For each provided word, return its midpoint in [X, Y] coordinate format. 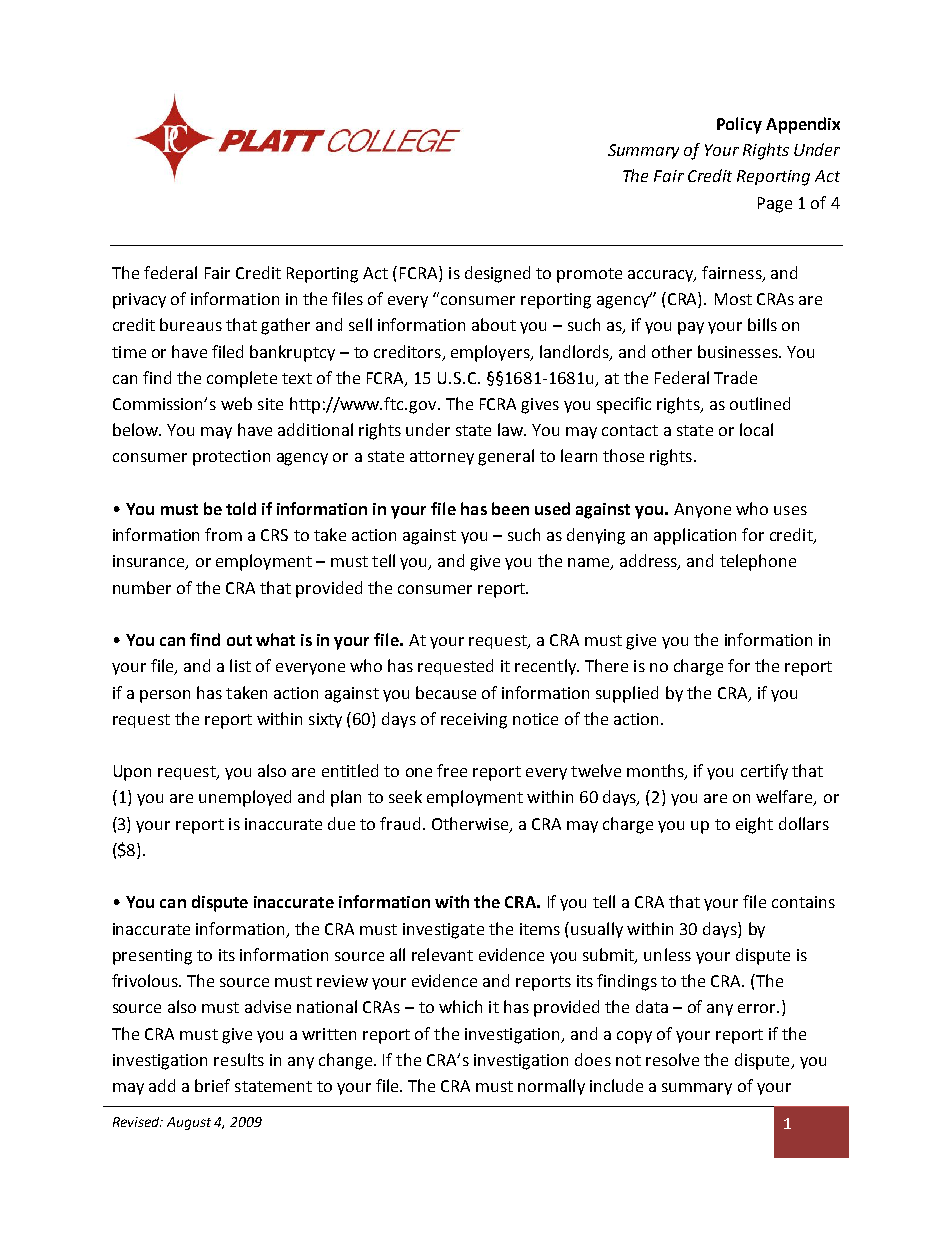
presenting [152, 957]
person [165, 696]
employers [491, 353]
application [695, 536]
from [223, 534]
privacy [139, 301]
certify [764, 772]
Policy [739, 125]
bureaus [191, 324]
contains [803, 902]
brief [212, 1085]
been [510, 508]
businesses [739, 351]
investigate [443, 931]
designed [497, 274]
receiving [474, 721]
